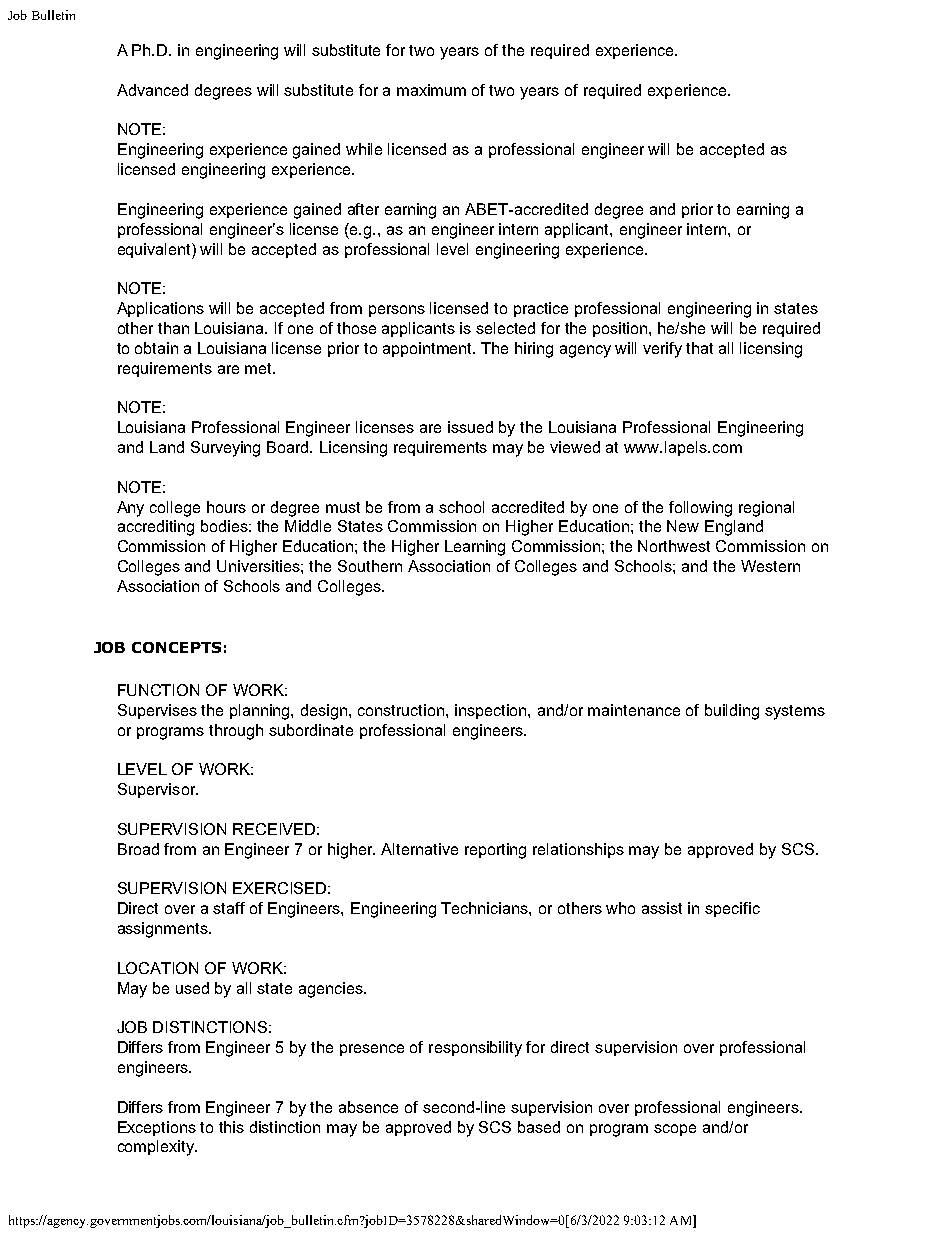  What do you see at coordinates (152, 90) in the page?
I see `Advanced` at bounding box center [152, 90].
